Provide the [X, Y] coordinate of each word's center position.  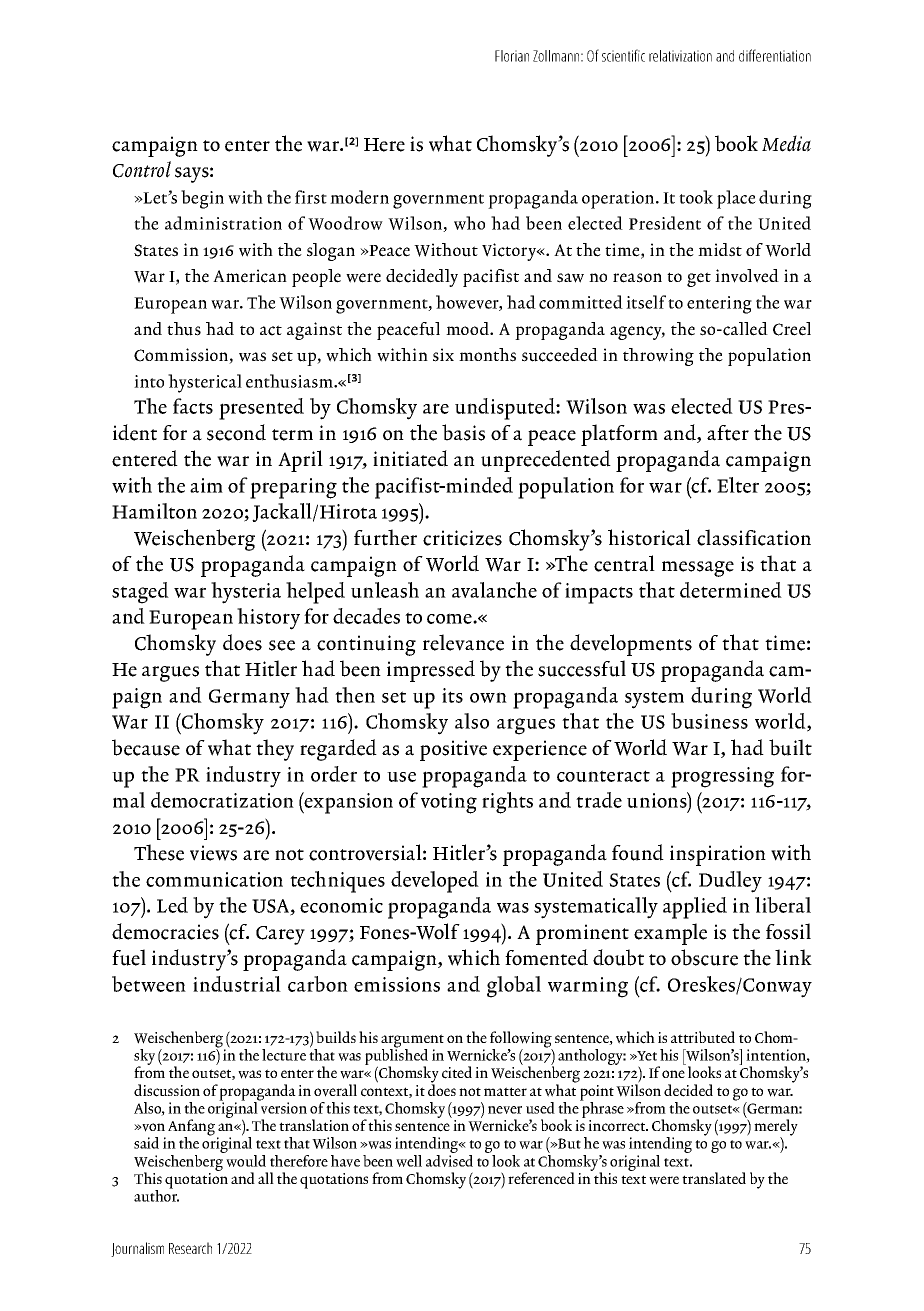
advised [449, 1159]
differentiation [775, 55]
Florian [512, 56]
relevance [463, 642]
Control [142, 169]
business [709, 721]
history [268, 619]
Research [190, 1248]
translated [714, 1178]
